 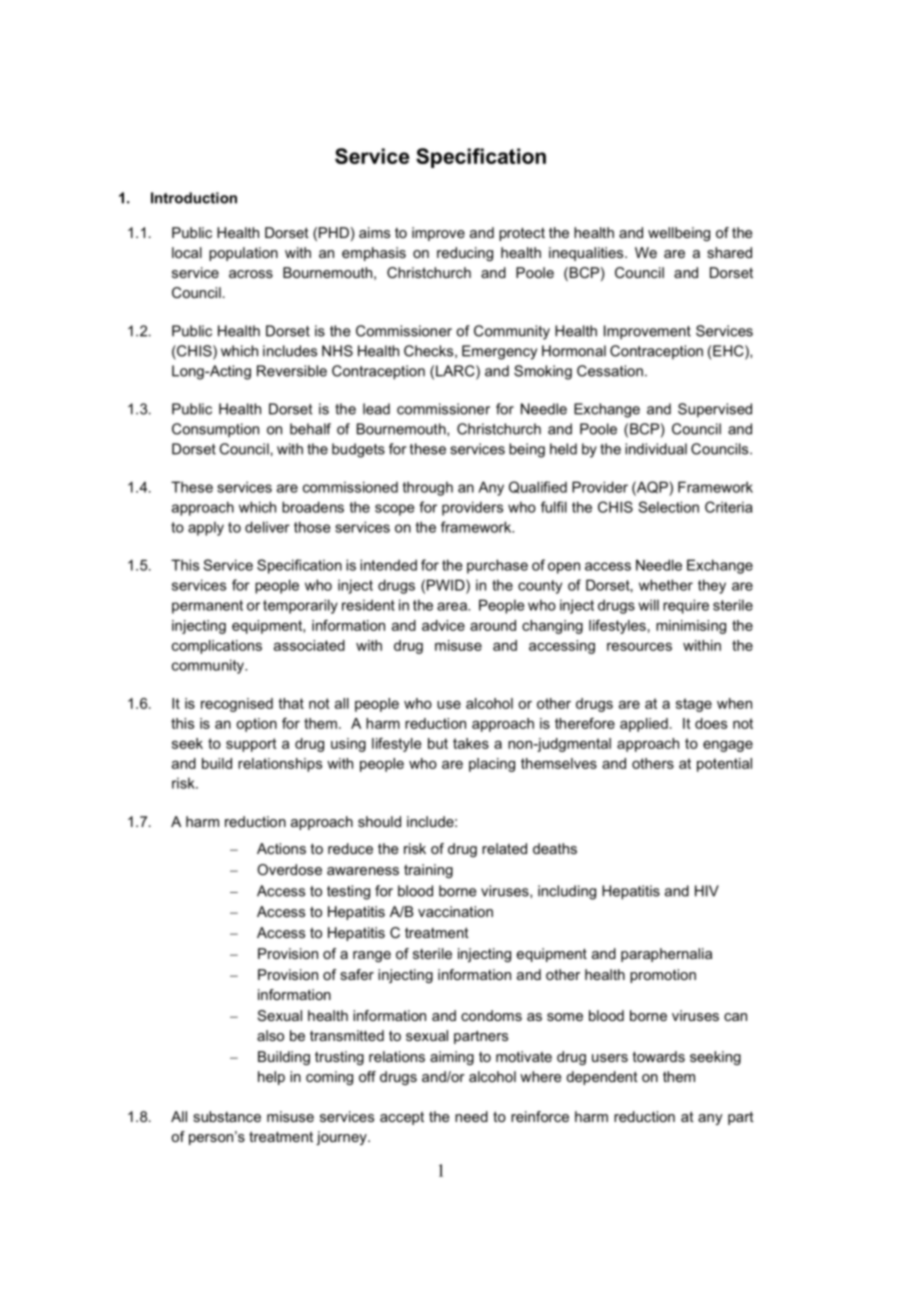 What do you see at coordinates (659, 1056) in the screenshot?
I see `towards` at bounding box center [659, 1056].
